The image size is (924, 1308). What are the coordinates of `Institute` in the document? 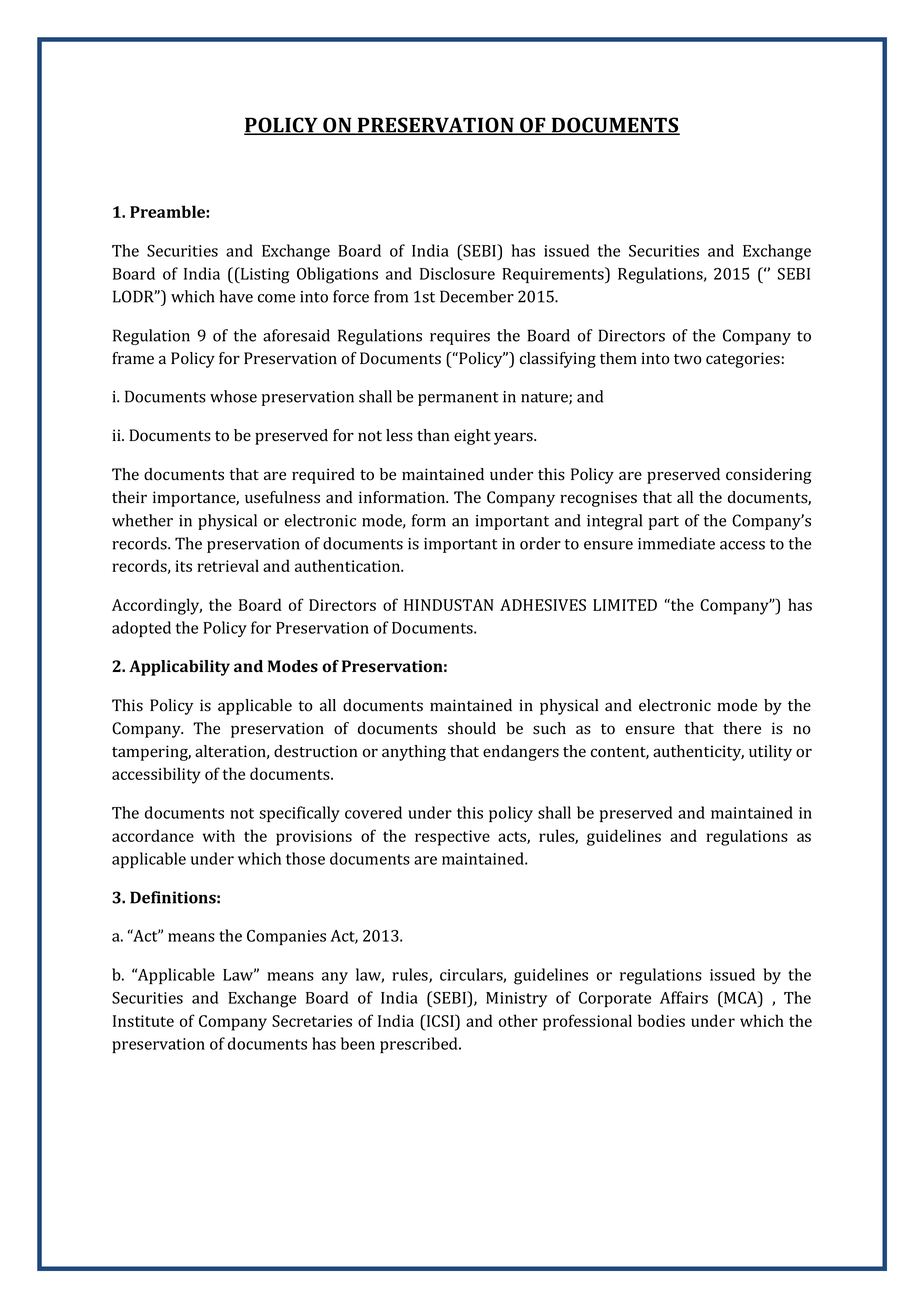 It's located at (143, 1021).
